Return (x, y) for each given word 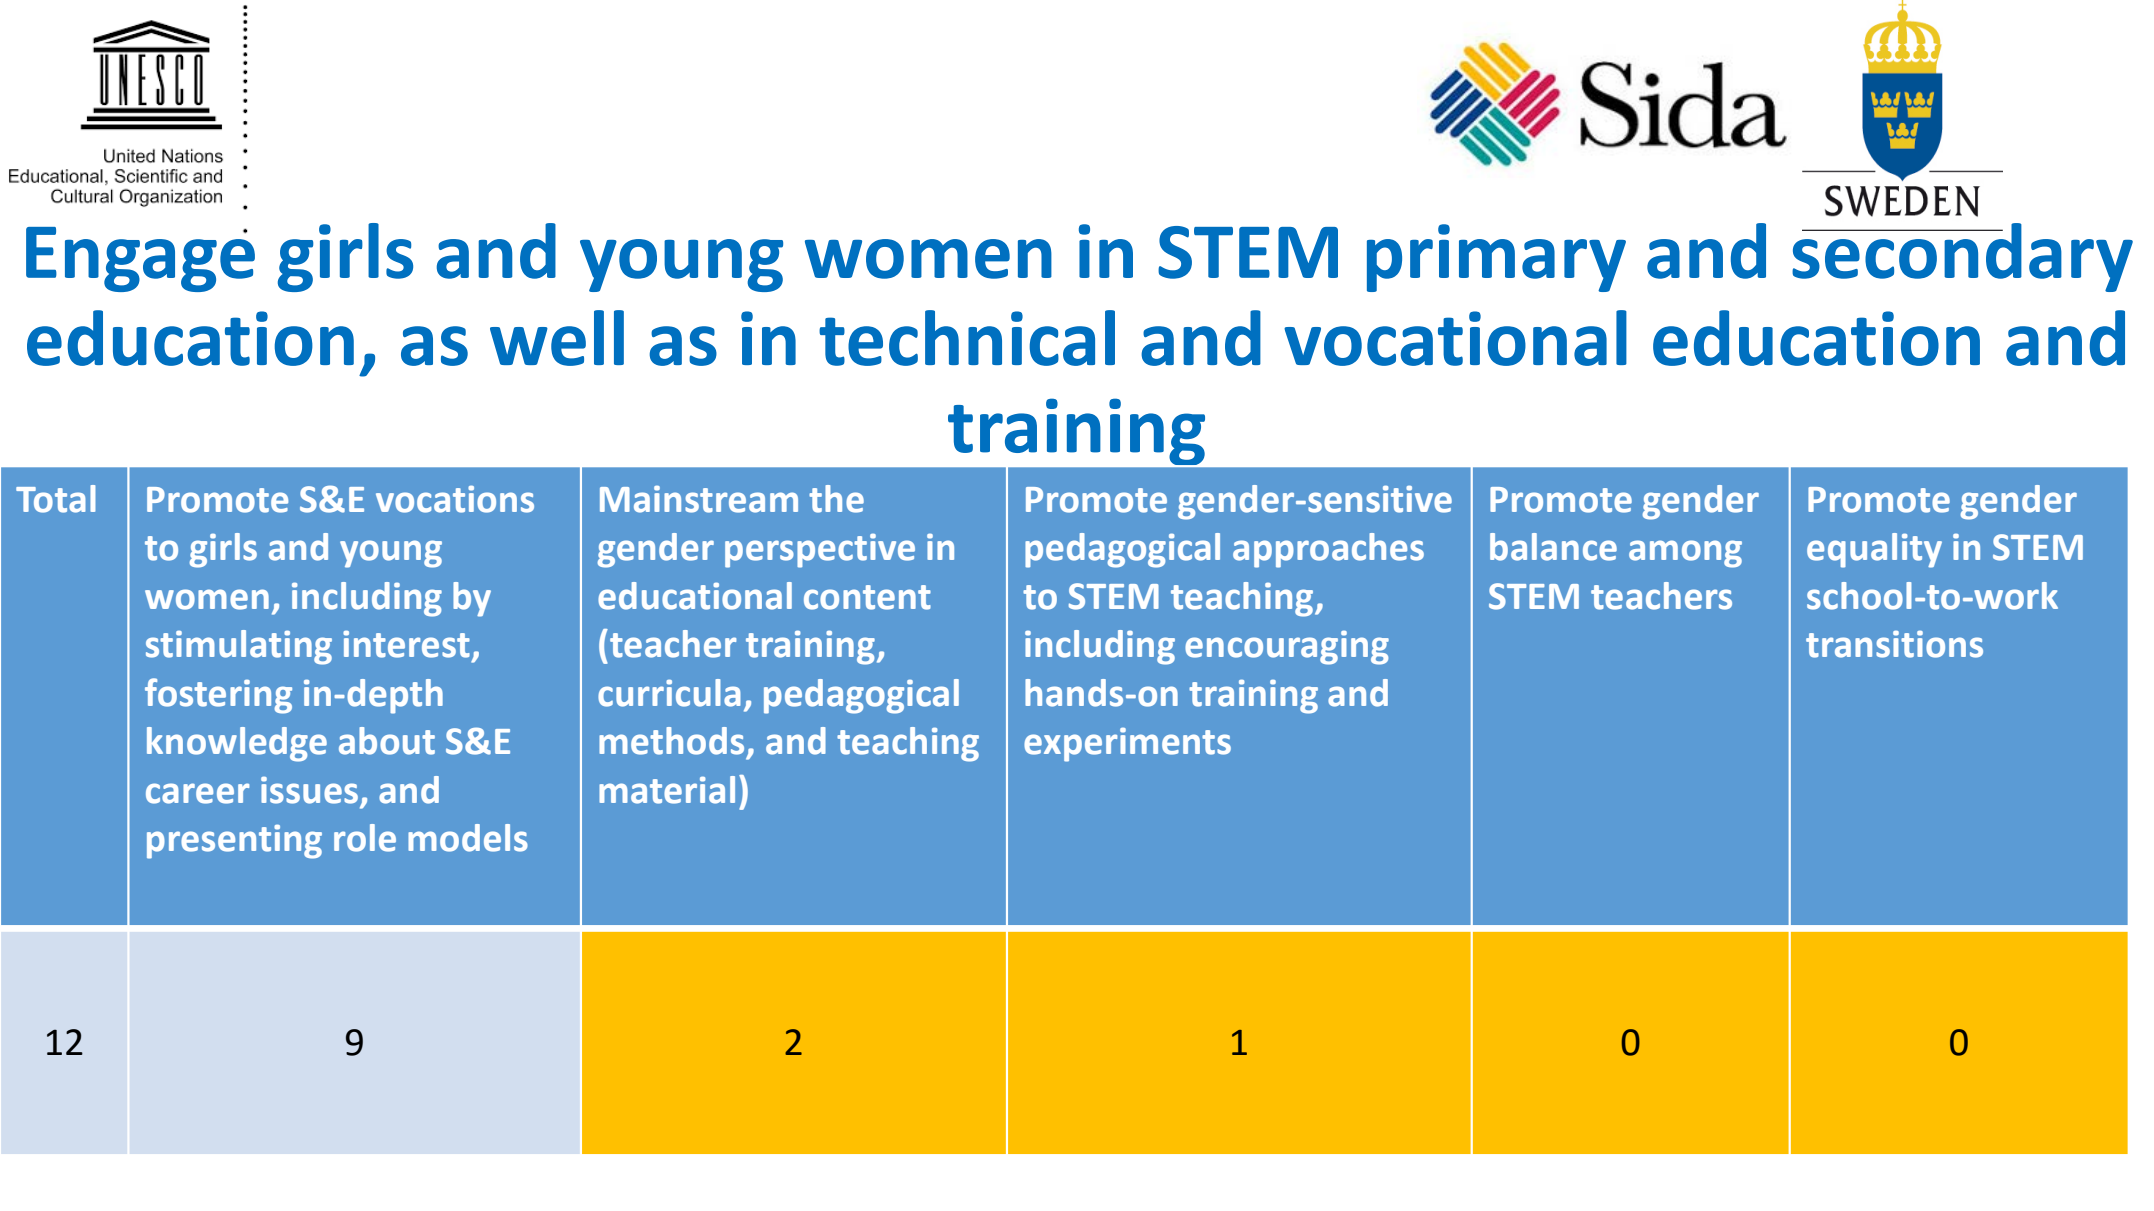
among (1685, 554)
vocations (455, 499)
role (365, 838)
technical (967, 338)
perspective (820, 550)
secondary (1962, 257)
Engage (140, 259)
